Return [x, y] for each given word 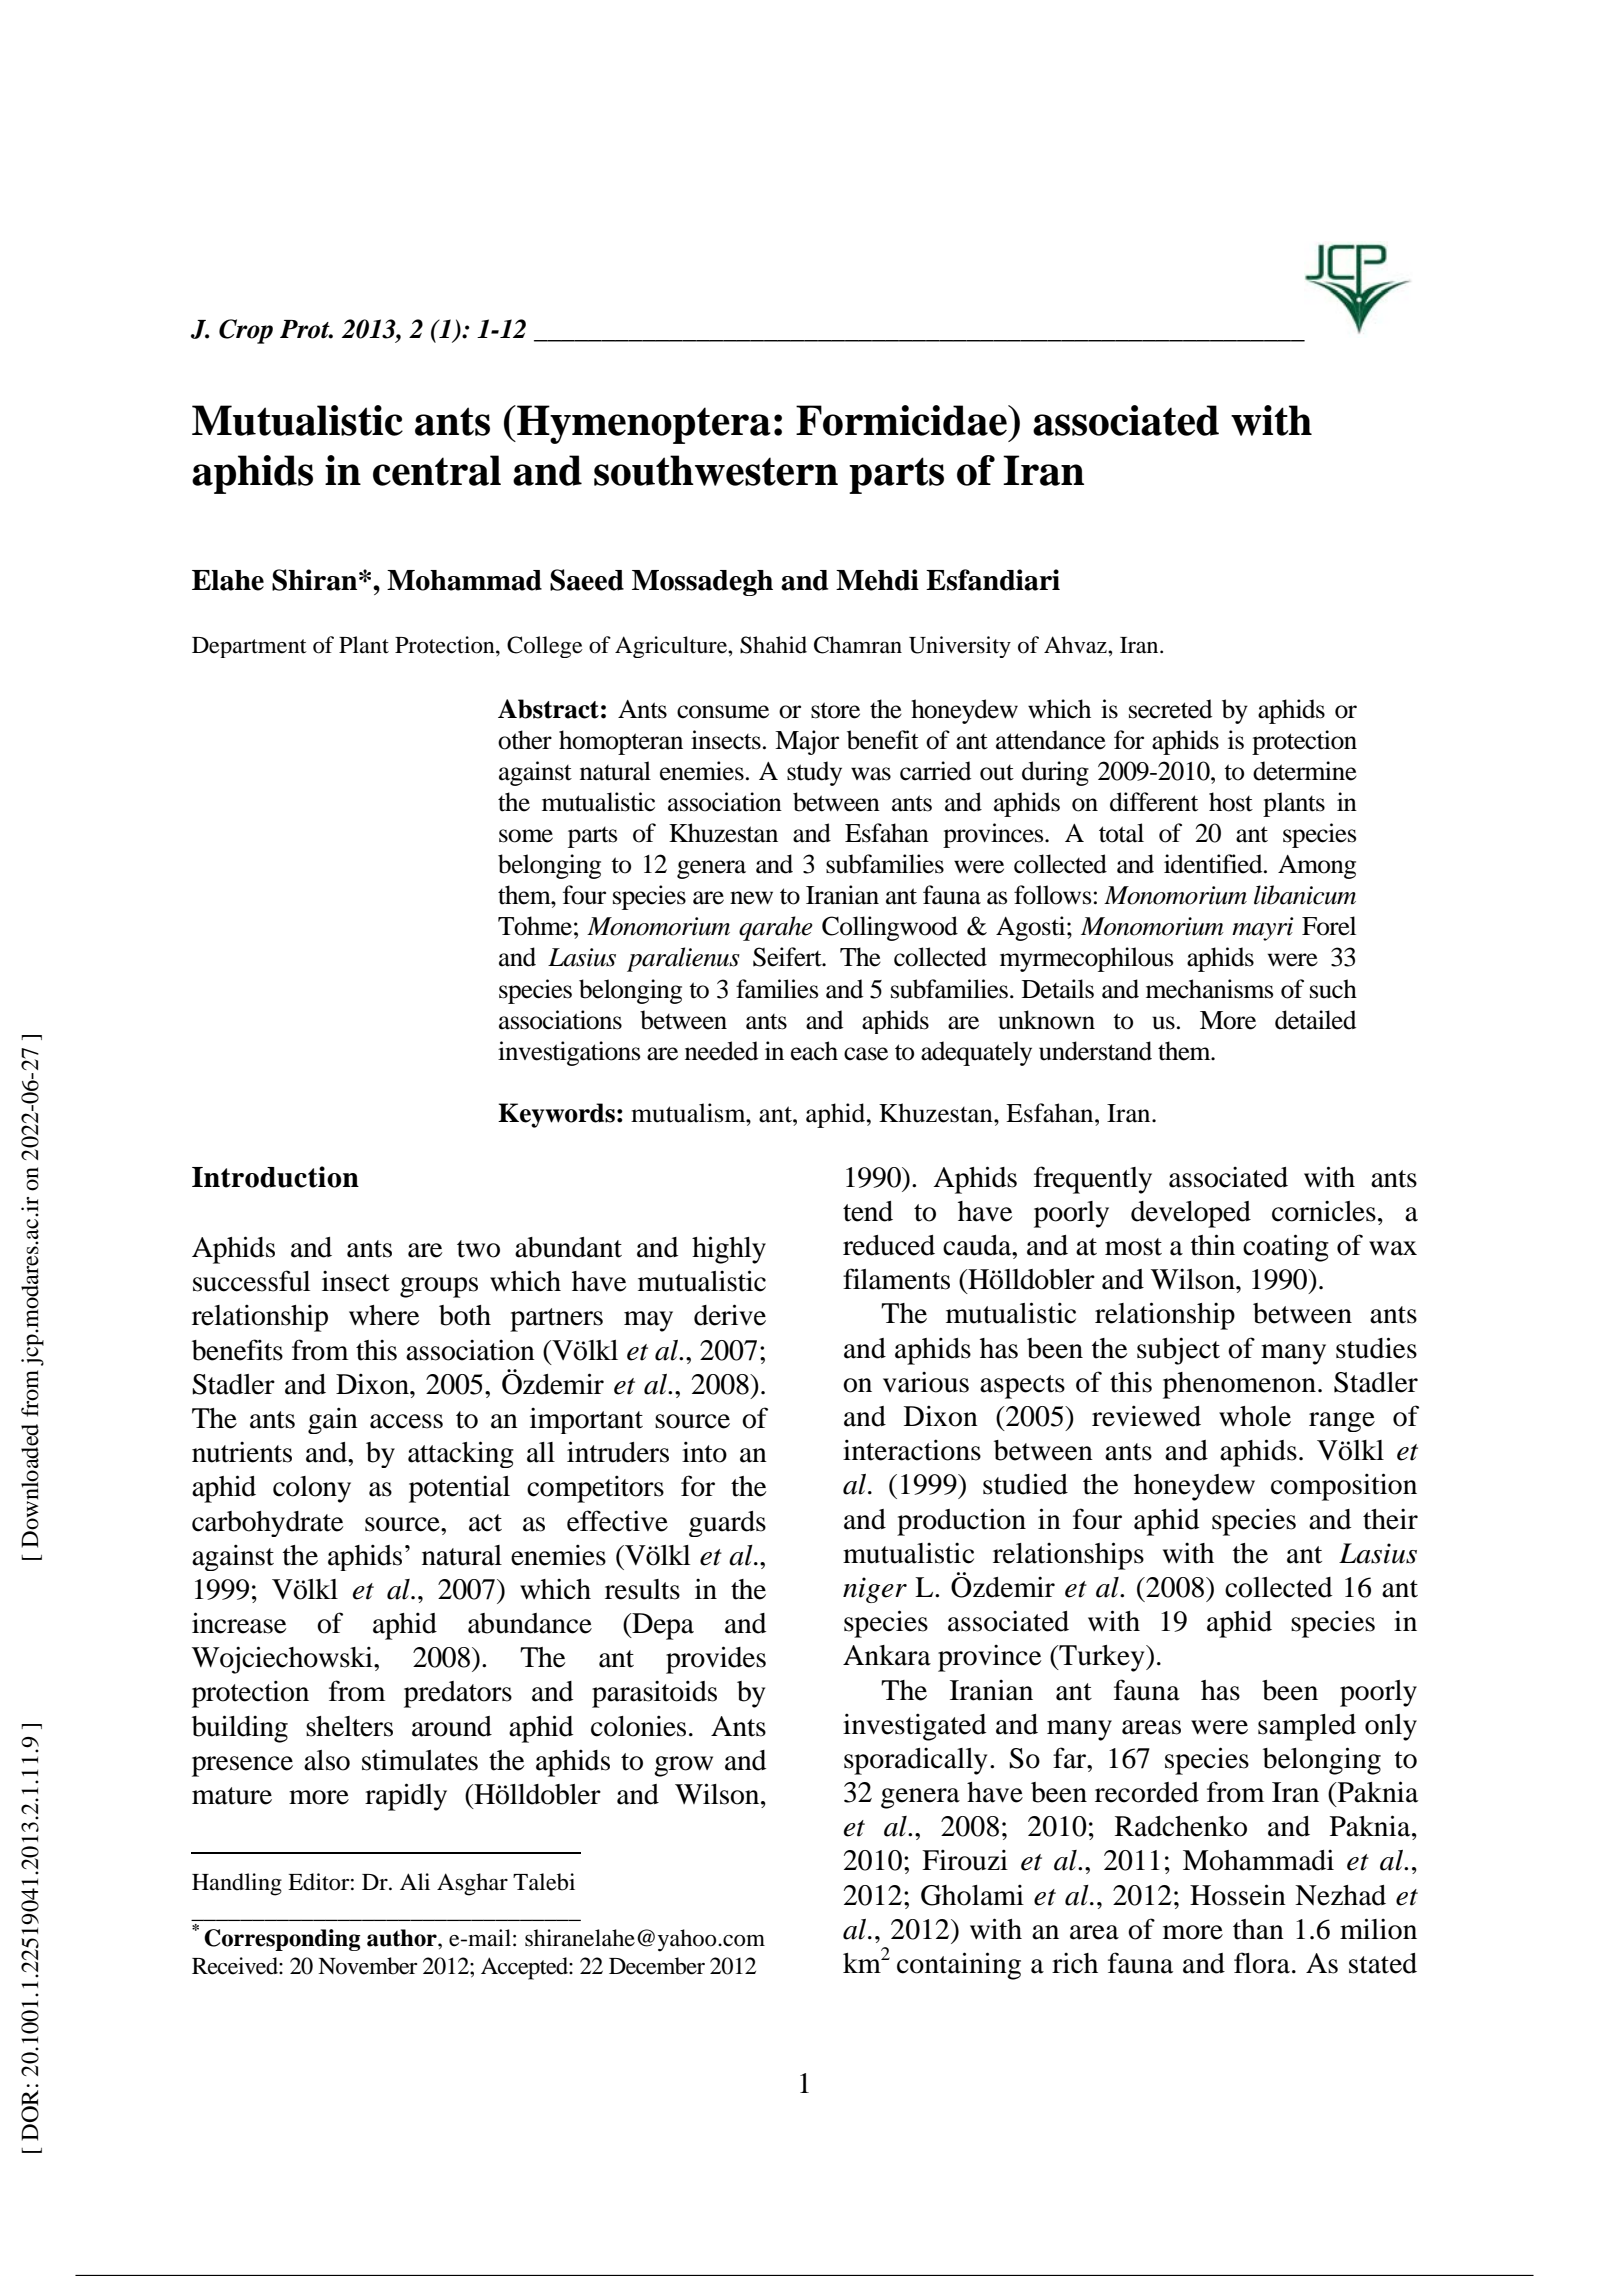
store [835, 710]
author [403, 1938]
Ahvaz [1076, 645]
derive [730, 1315]
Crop [246, 331]
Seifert [788, 957]
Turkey [1102, 1658]
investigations [569, 1053]
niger [875, 1590]
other [525, 740]
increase [239, 1623]
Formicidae [902, 420]
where [384, 1315]
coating [1286, 1248]
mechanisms [1209, 989]
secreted [1170, 709]
